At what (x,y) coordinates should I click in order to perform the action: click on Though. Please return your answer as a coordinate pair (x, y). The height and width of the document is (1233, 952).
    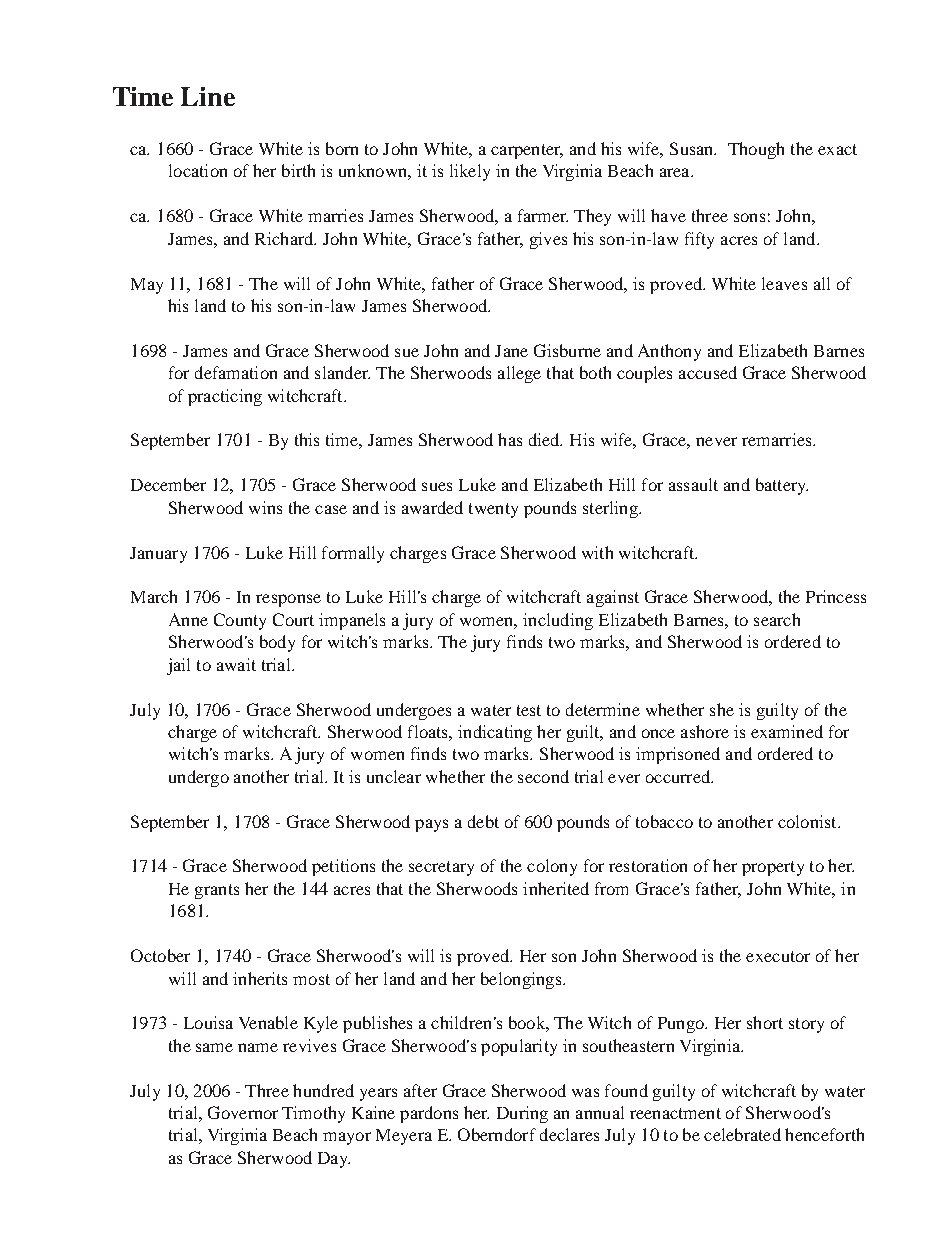
    Looking at the image, I should click on (756, 150).
